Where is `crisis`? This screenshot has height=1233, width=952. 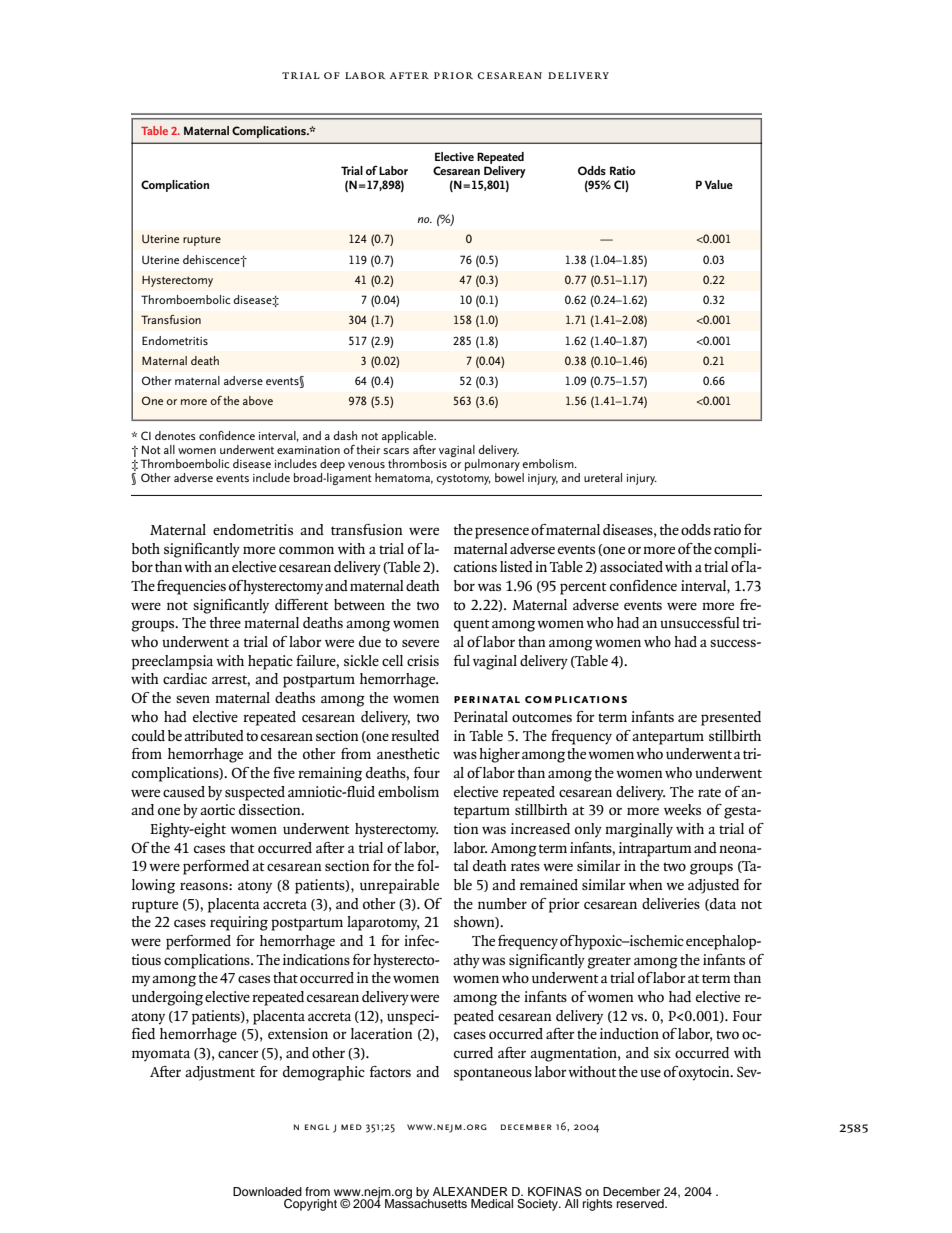
crisis is located at coordinates (423, 660).
